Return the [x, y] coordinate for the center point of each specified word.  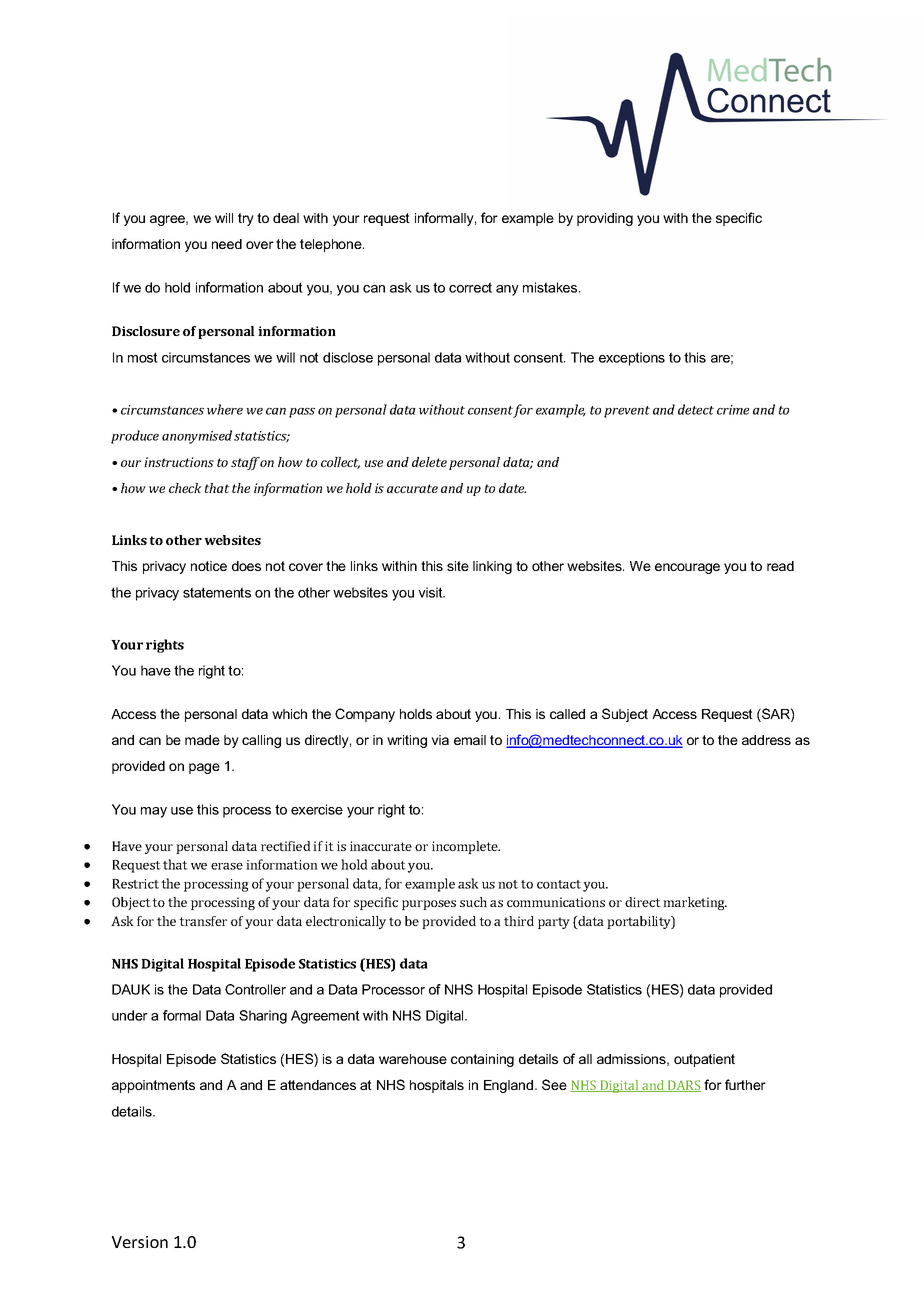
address [766, 740]
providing [605, 219]
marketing [695, 903]
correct [470, 287]
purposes [429, 905]
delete [429, 462]
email [470, 740]
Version [140, 1242]
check [185, 488]
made [202, 740]
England [510, 1086]
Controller [255, 989]
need [227, 244]
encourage [687, 568]
